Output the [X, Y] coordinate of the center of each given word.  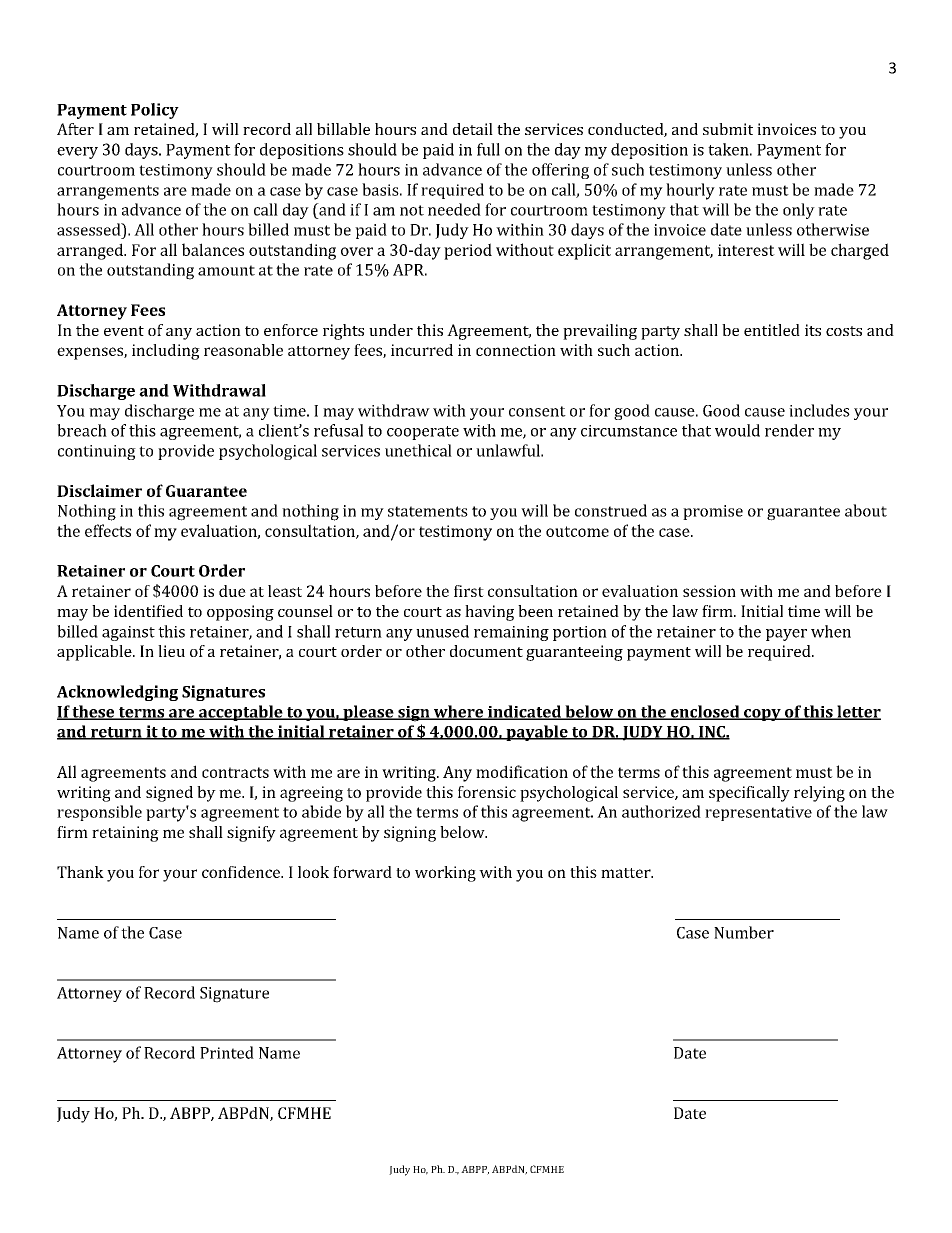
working [445, 874]
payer [786, 635]
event [124, 331]
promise [713, 512]
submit [728, 129]
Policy [155, 111]
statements [428, 511]
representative [758, 813]
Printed [227, 1052]
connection [516, 350]
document [486, 651]
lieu [171, 651]
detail [473, 129]
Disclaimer [99, 490]
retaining [125, 834]
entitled [772, 330]
